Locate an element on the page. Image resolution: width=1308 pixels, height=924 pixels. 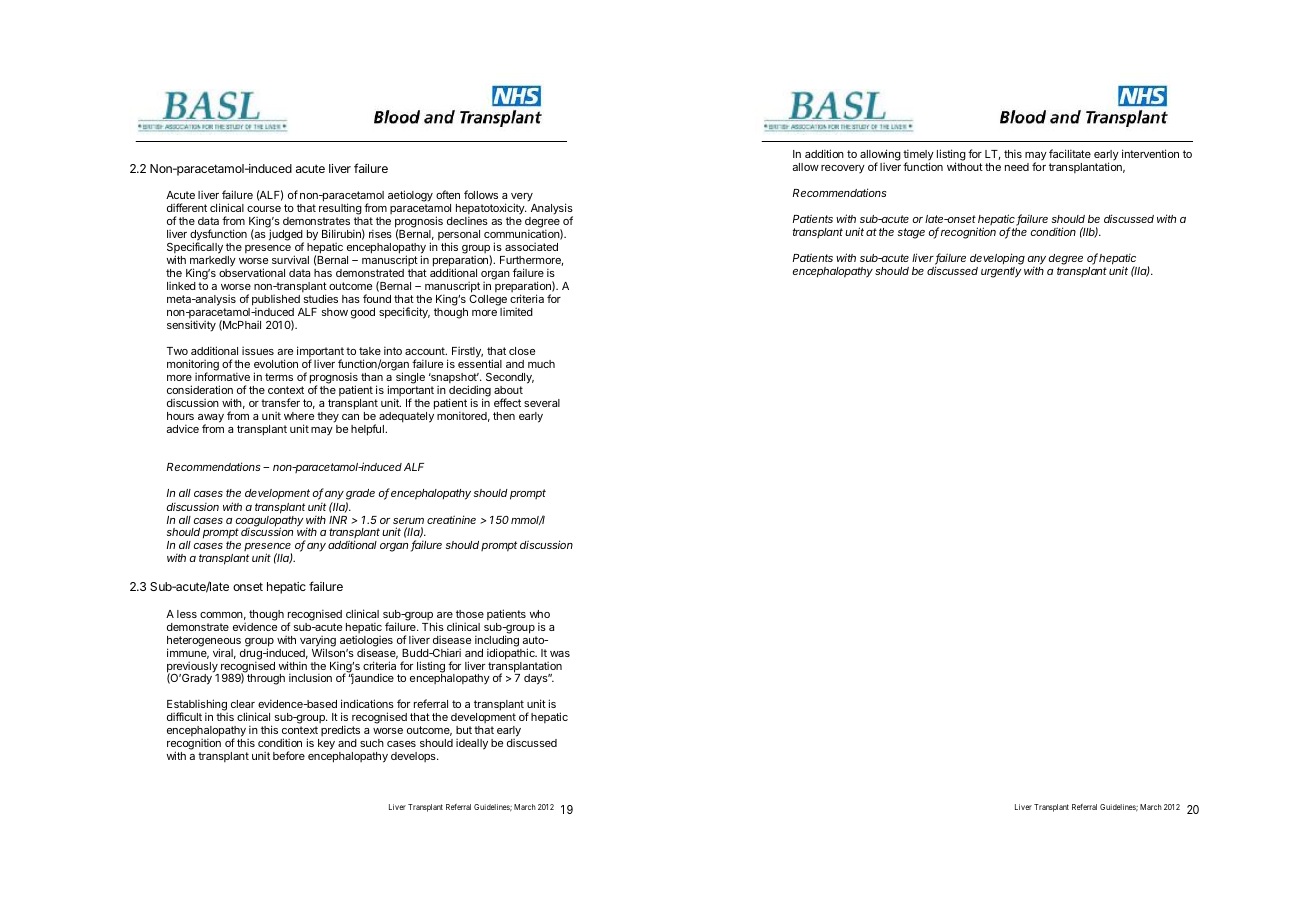
course is located at coordinates (264, 209).
